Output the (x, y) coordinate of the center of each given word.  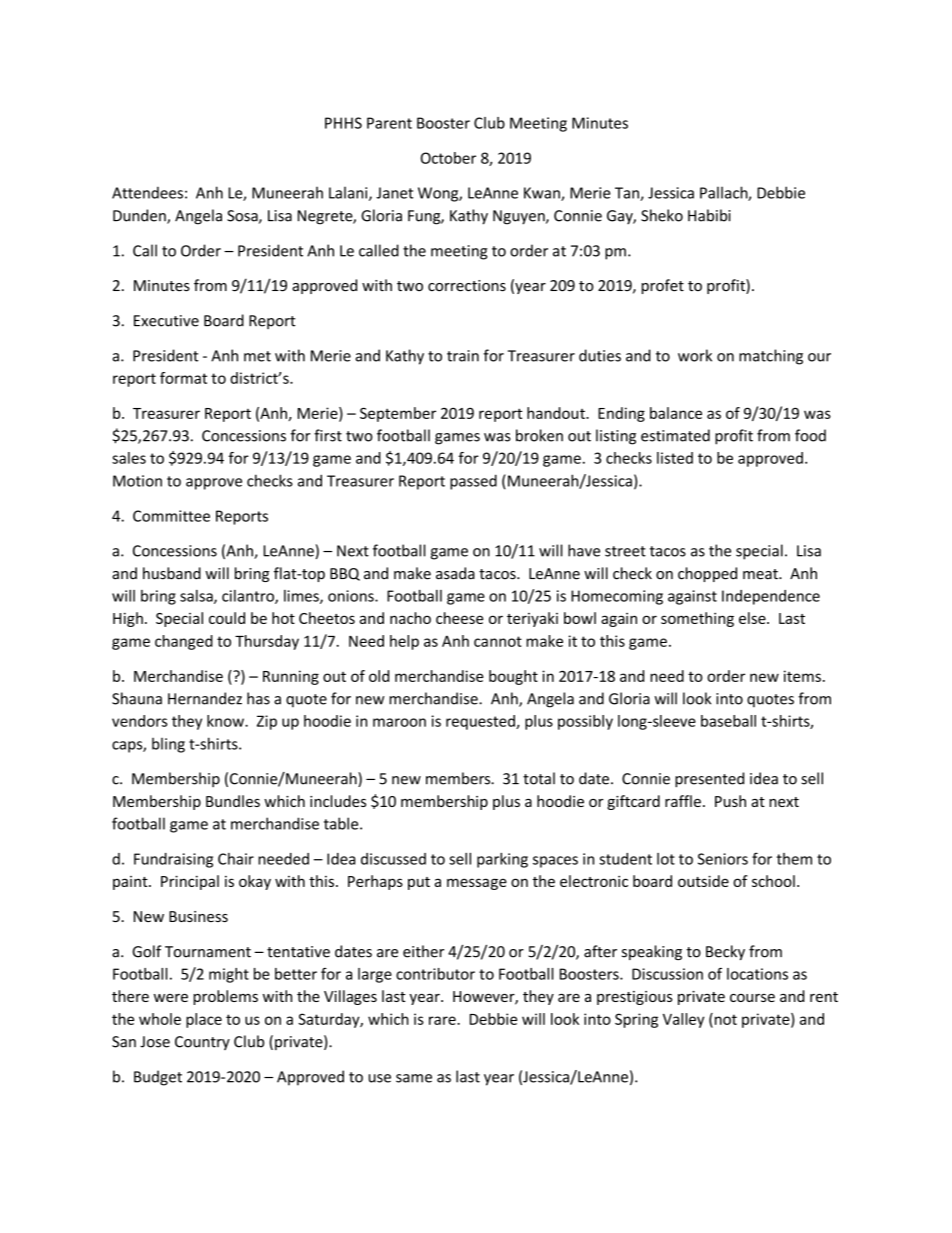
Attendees (147, 193)
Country (202, 1043)
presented (709, 780)
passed (473, 482)
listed (675, 458)
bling (168, 745)
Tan (628, 194)
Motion (137, 481)
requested (481, 722)
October (448, 158)
